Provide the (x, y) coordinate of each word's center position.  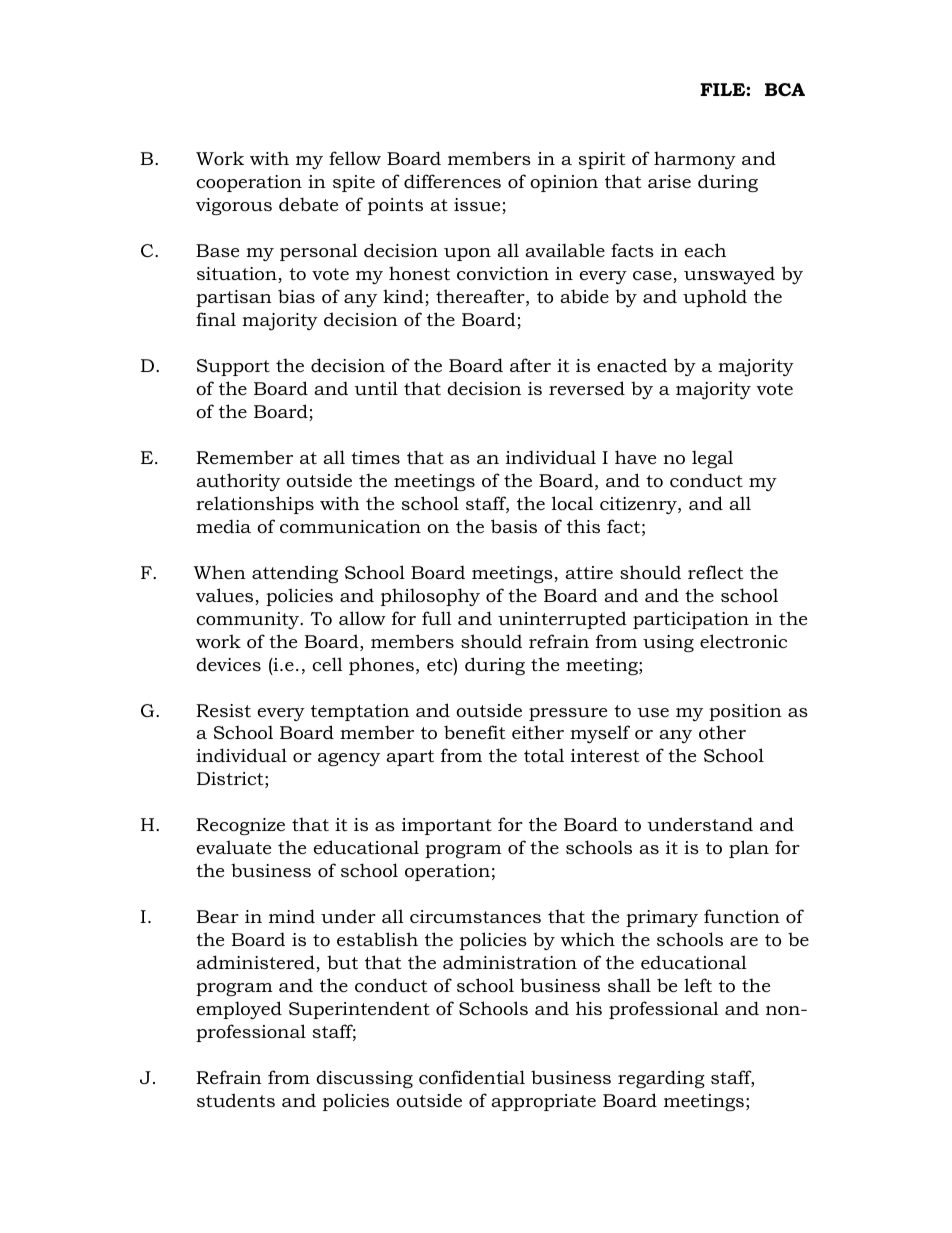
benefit (474, 732)
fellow (355, 158)
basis (514, 526)
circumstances (475, 917)
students (236, 1100)
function (742, 916)
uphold (715, 298)
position (745, 712)
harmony (695, 160)
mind (292, 916)
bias (296, 296)
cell (327, 664)
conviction (503, 274)
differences (452, 181)
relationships (255, 505)
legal (712, 459)
